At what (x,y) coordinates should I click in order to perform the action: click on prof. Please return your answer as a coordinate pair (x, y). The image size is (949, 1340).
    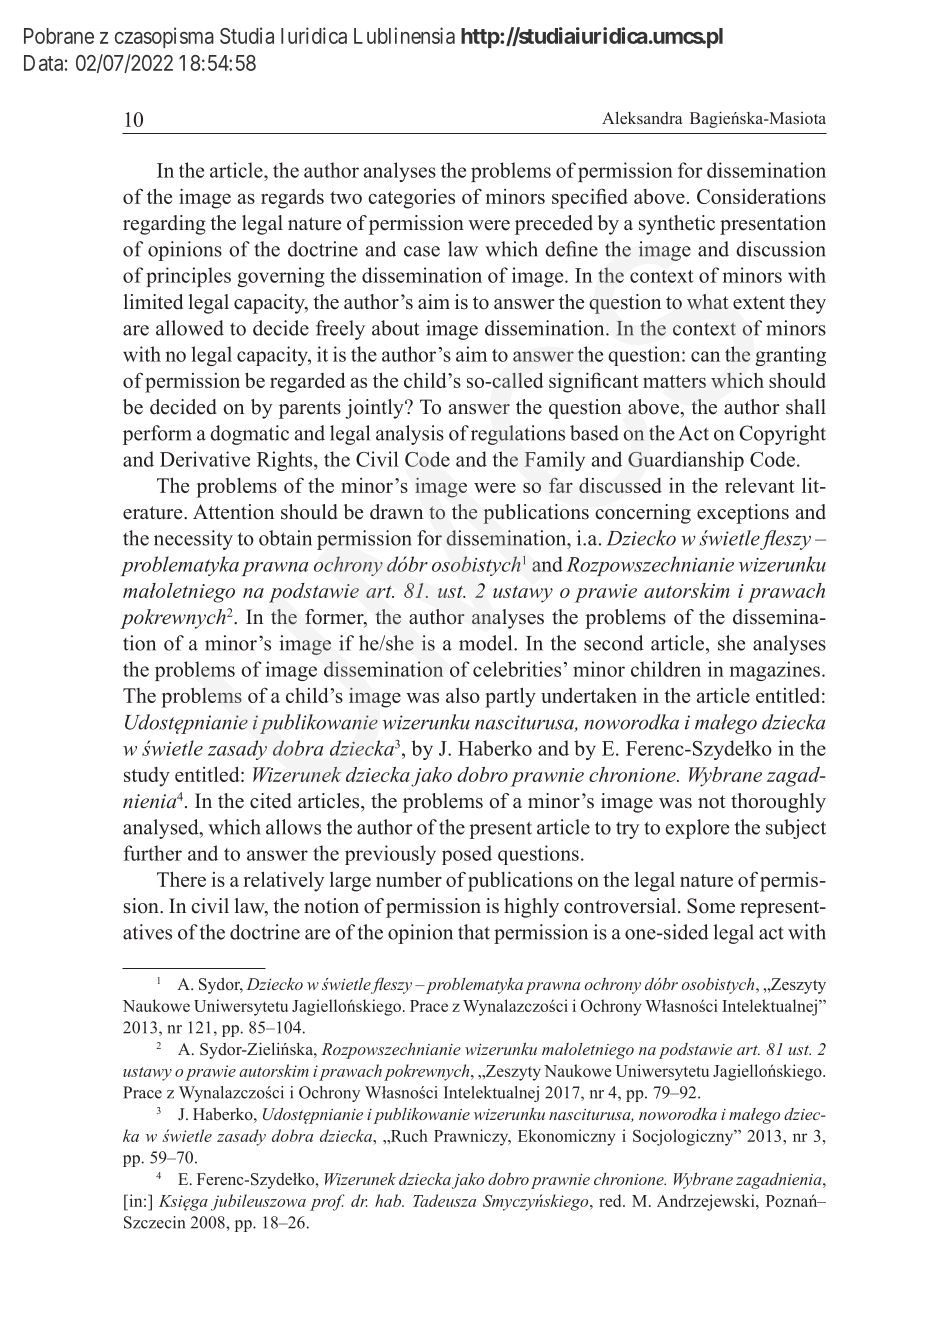
    Looking at the image, I should click on (327, 1202).
